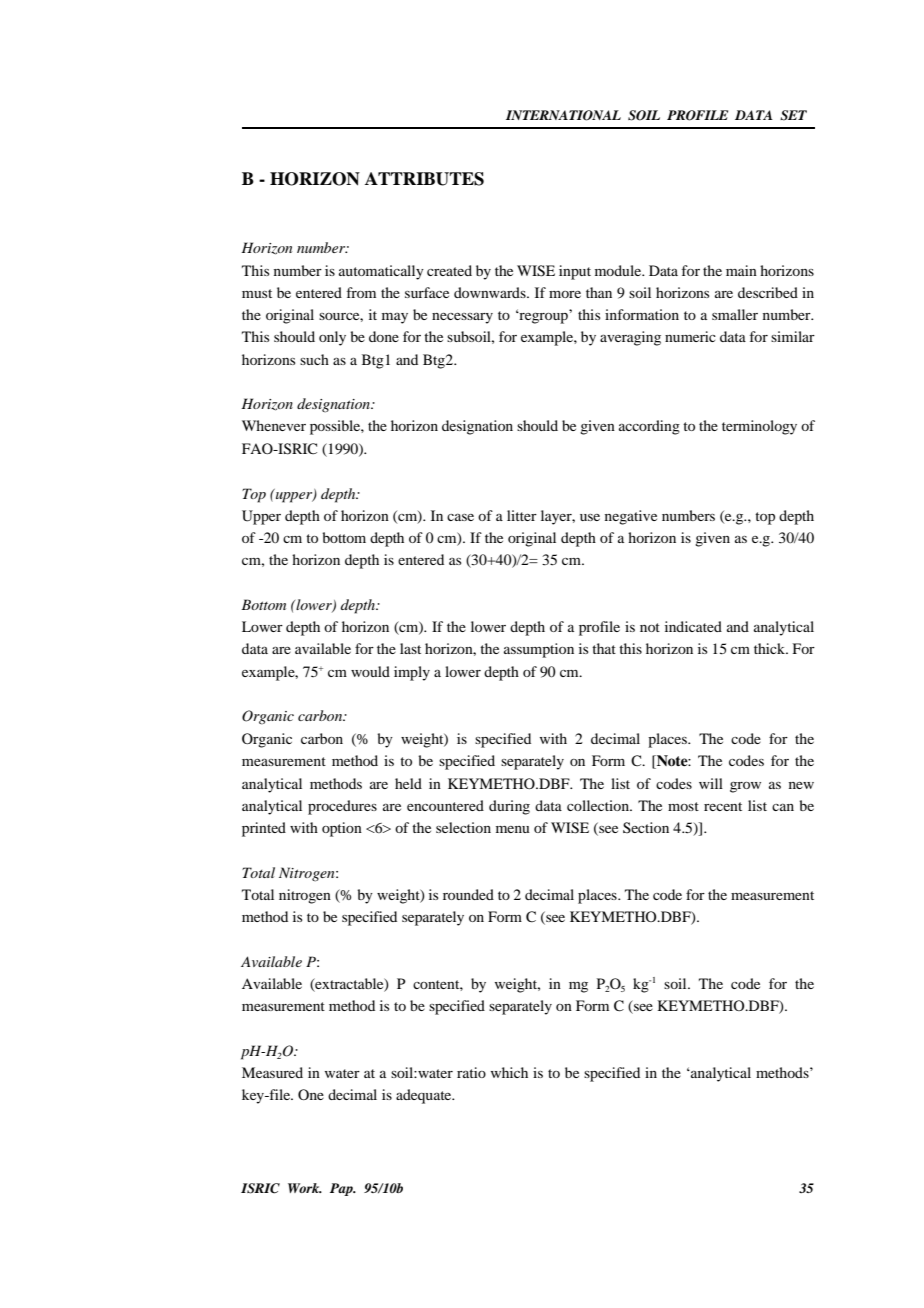 This image has width=924, height=1308. I want to click on such, so click(314, 359).
